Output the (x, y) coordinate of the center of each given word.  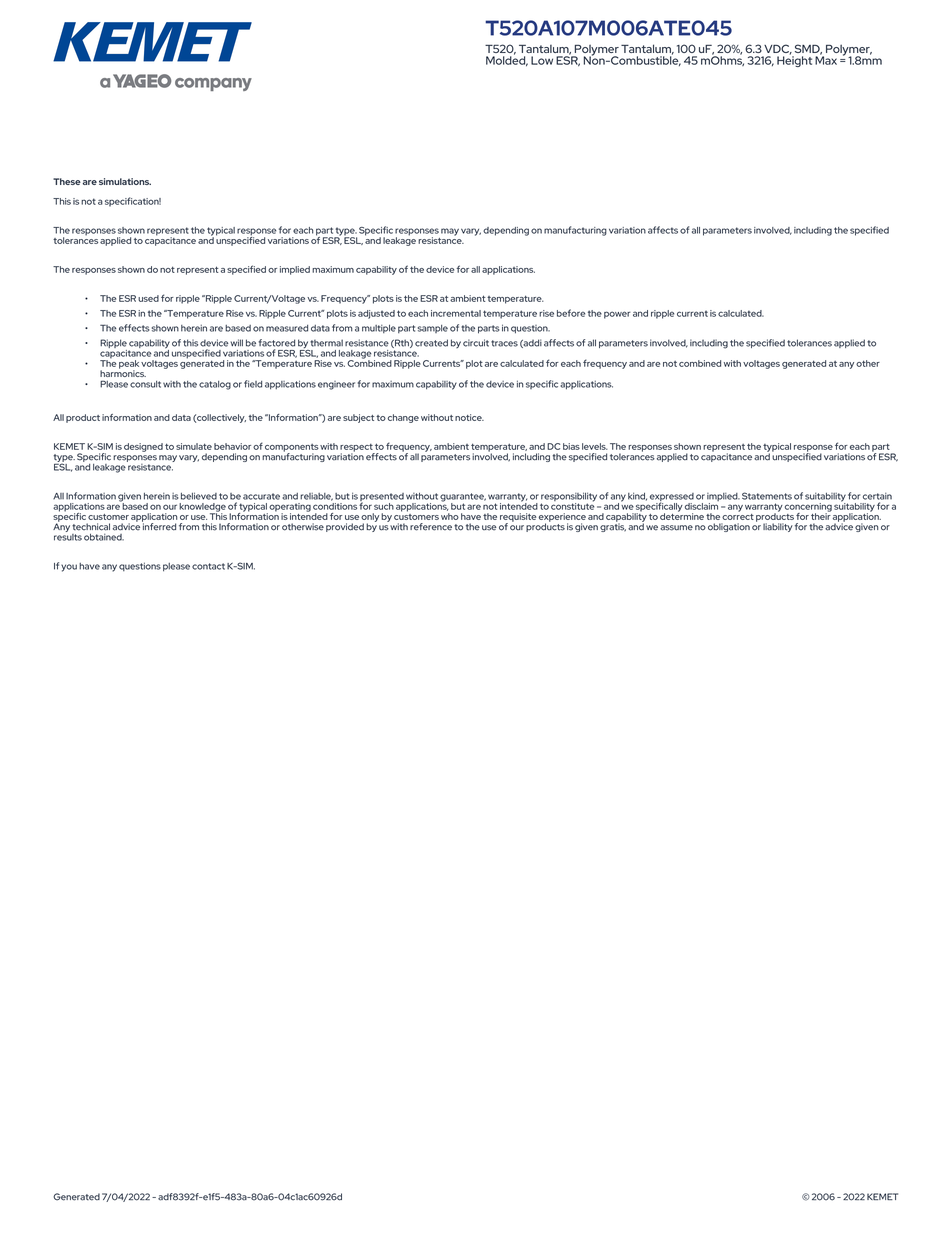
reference (431, 527)
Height (794, 60)
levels (595, 446)
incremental (456, 313)
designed (143, 447)
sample (433, 329)
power (617, 315)
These (67, 181)
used (148, 298)
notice (469, 417)
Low (542, 60)
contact (208, 566)
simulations (125, 181)
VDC (778, 49)
